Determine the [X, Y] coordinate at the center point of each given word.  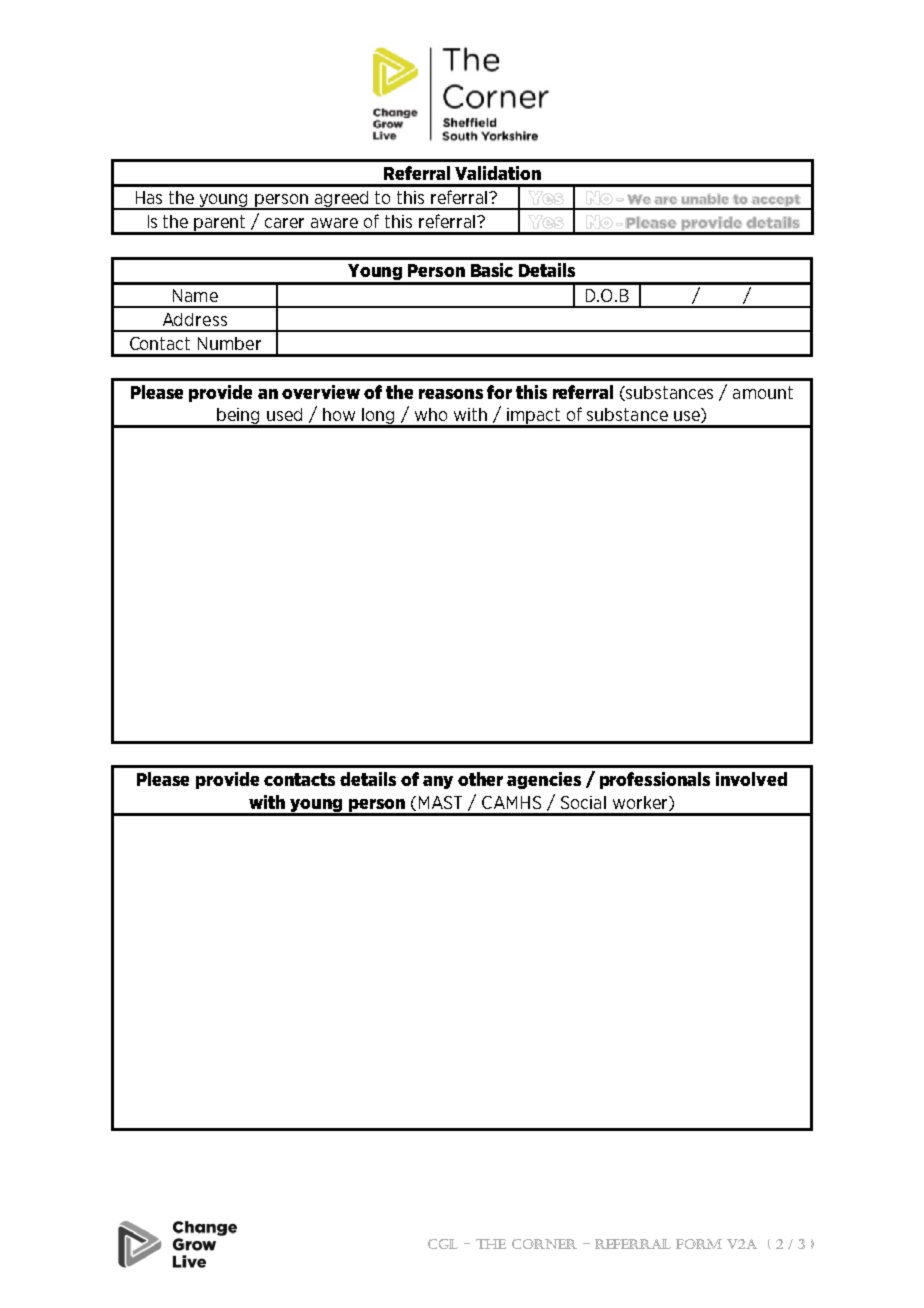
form [699, 1244]
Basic [492, 270]
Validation [498, 173]
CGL [443, 1244]
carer [284, 223]
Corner [544, 1244]
